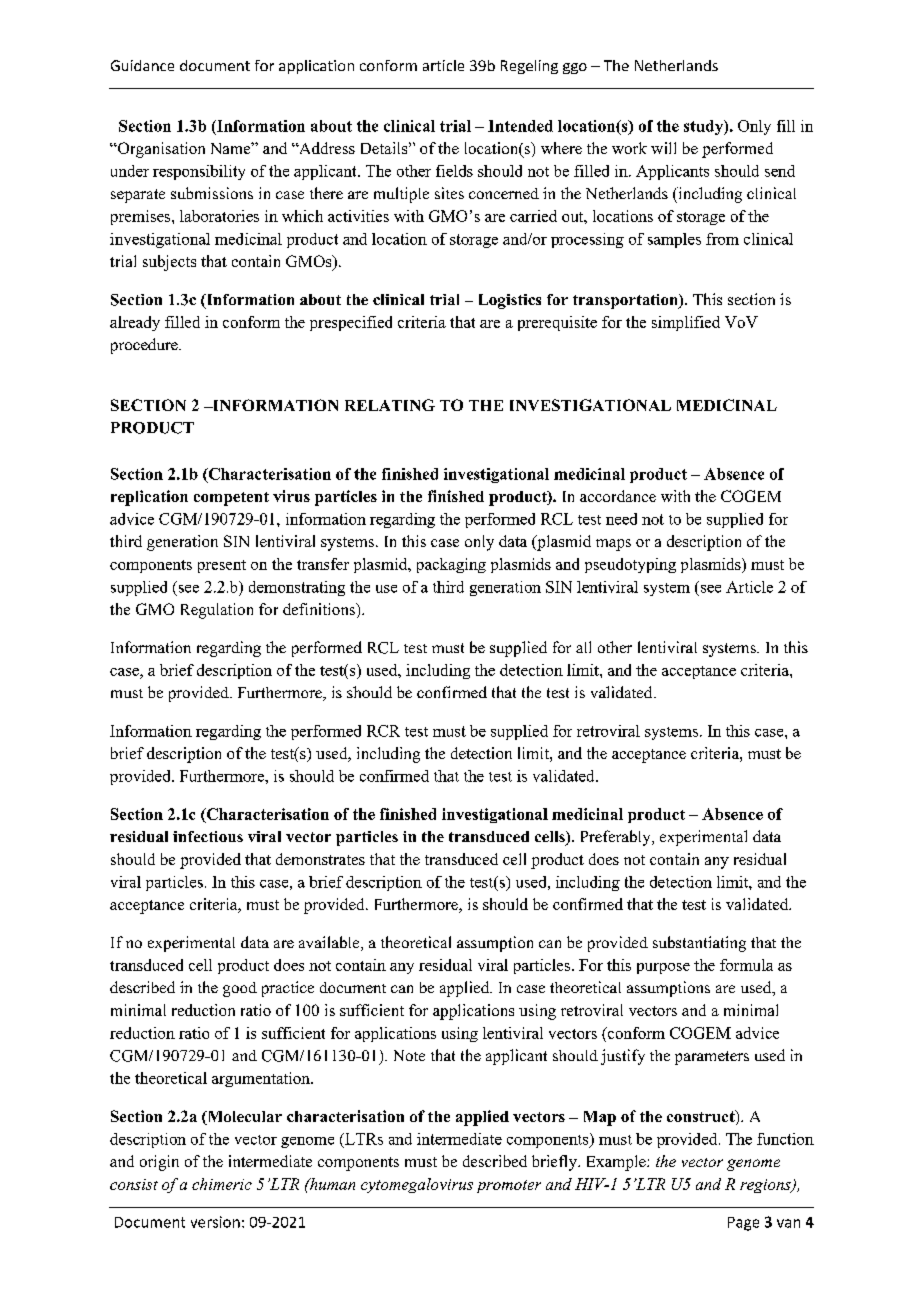 The height and width of the document is (1308, 924). I want to click on Regulation, so click(217, 611).
